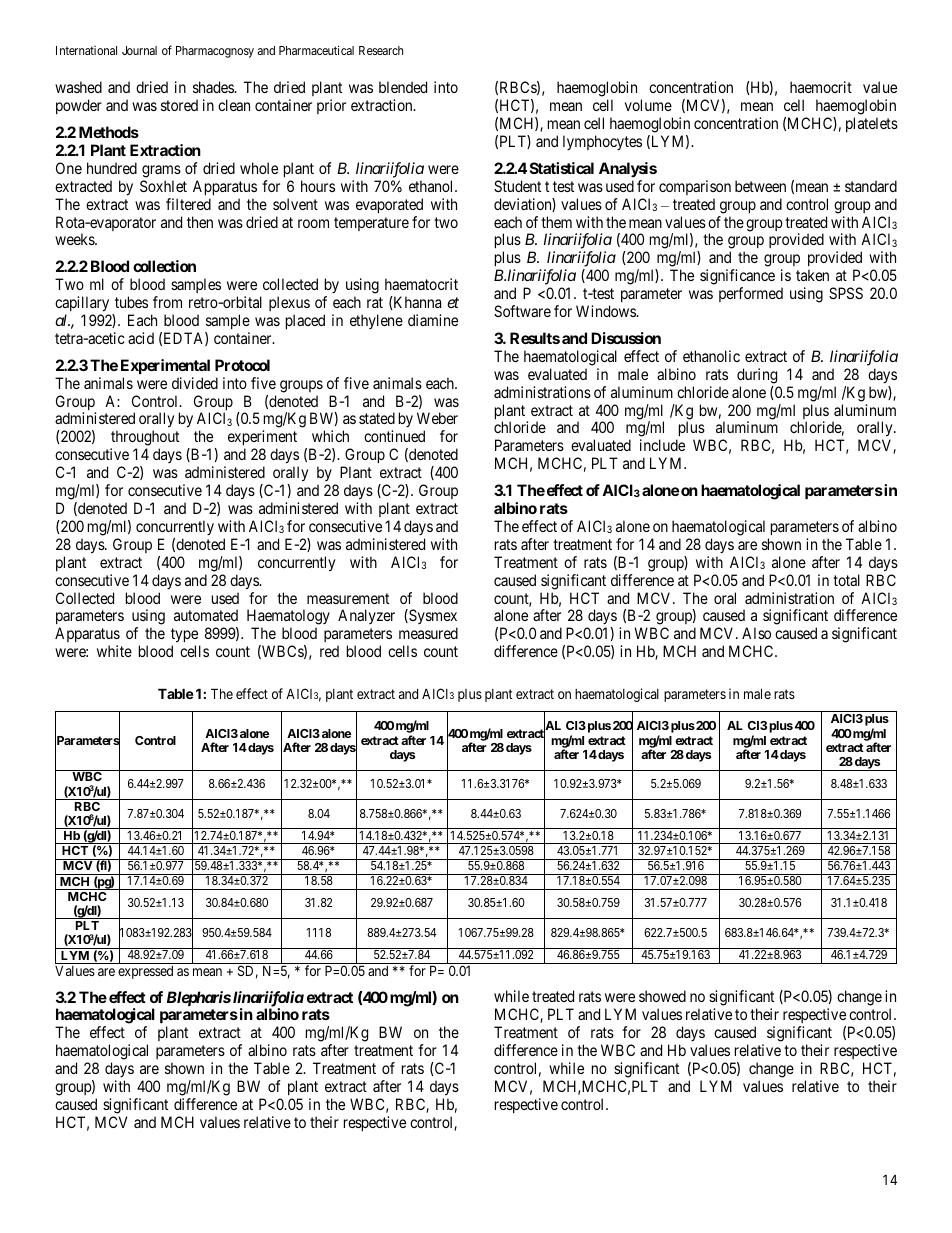 The height and width of the document is (1233, 952). What do you see at coordinates (662, 996) in the document?
I see `showed` at bounding box center [662, 996].
